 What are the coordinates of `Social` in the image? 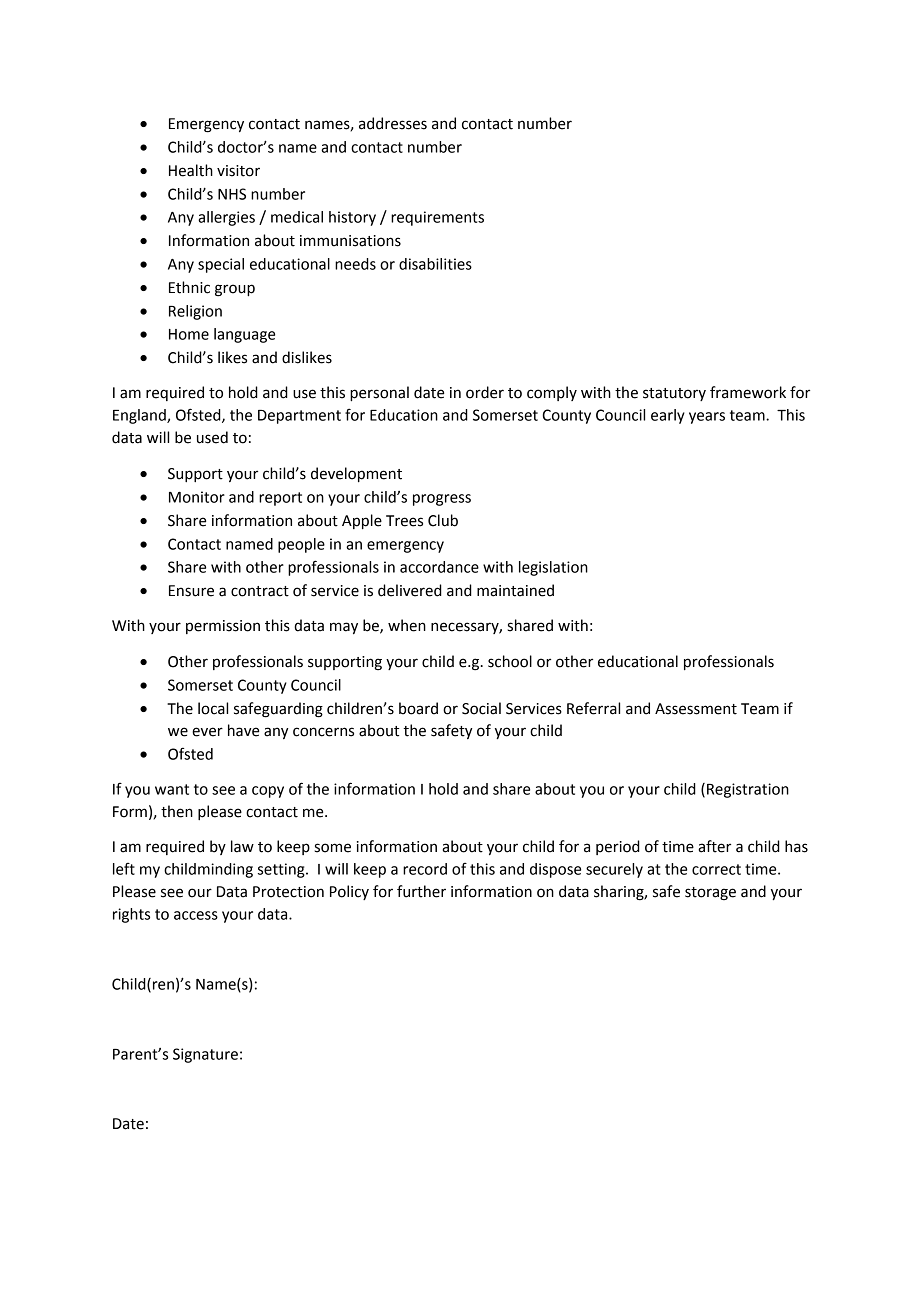 It's located at (481, 708).
